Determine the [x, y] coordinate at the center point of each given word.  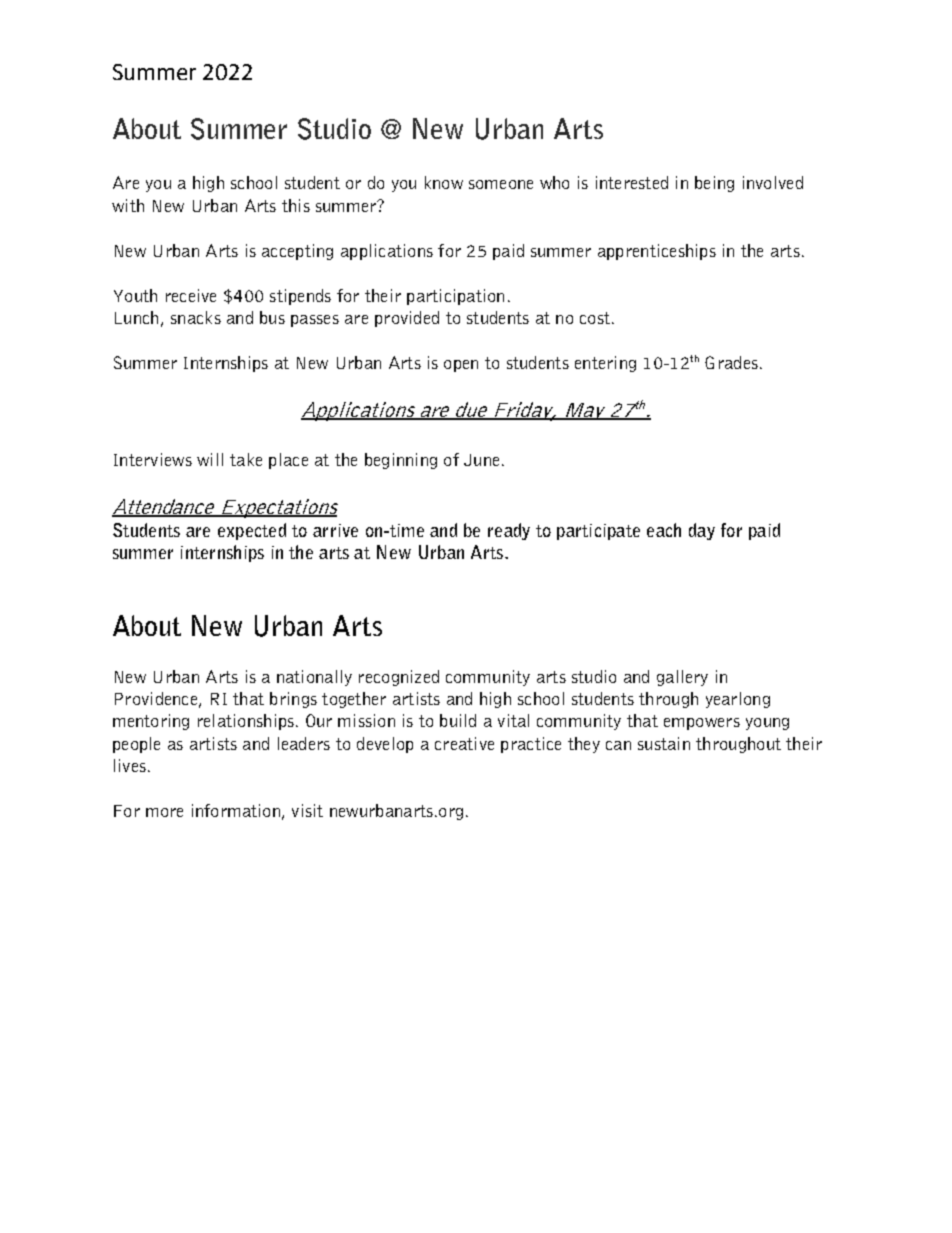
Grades [731, 362]
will [210, 459]
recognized [399, 678]
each [664, 530]
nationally [314, 678]
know [444, 182]
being [714, 184]
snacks [196, 317]
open [461, 366]
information [236, 810]
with [128, 205]
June [481, 460]
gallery [682, 678]
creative [464, 743]
